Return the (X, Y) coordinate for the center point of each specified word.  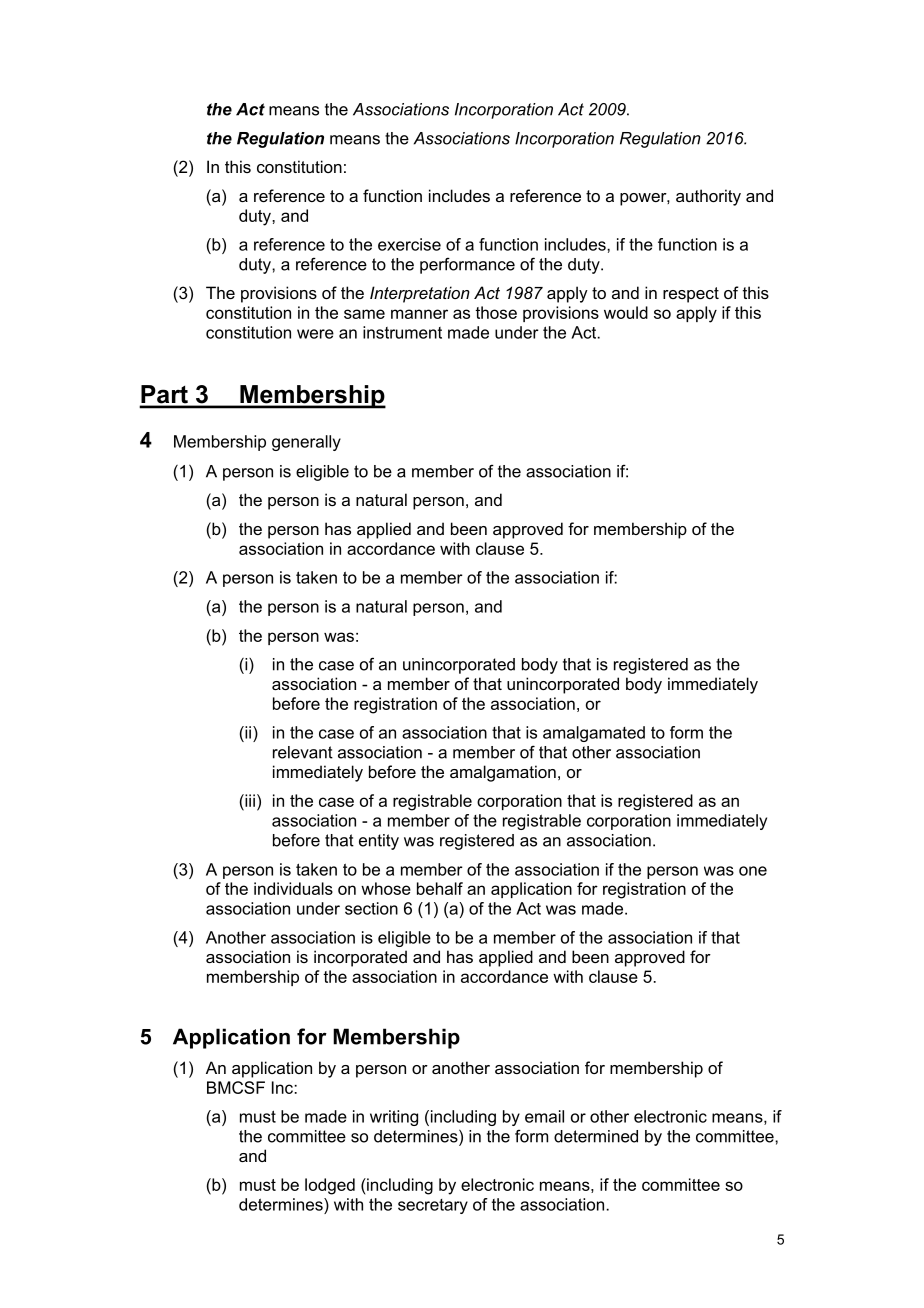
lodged (330, 1186)
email (544, 1116)
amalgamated (594, 734)
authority (708, 197)
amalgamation (503, 773)
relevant (303, 752)
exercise (409, 244)
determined (596, 1136)
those (496, 312)
